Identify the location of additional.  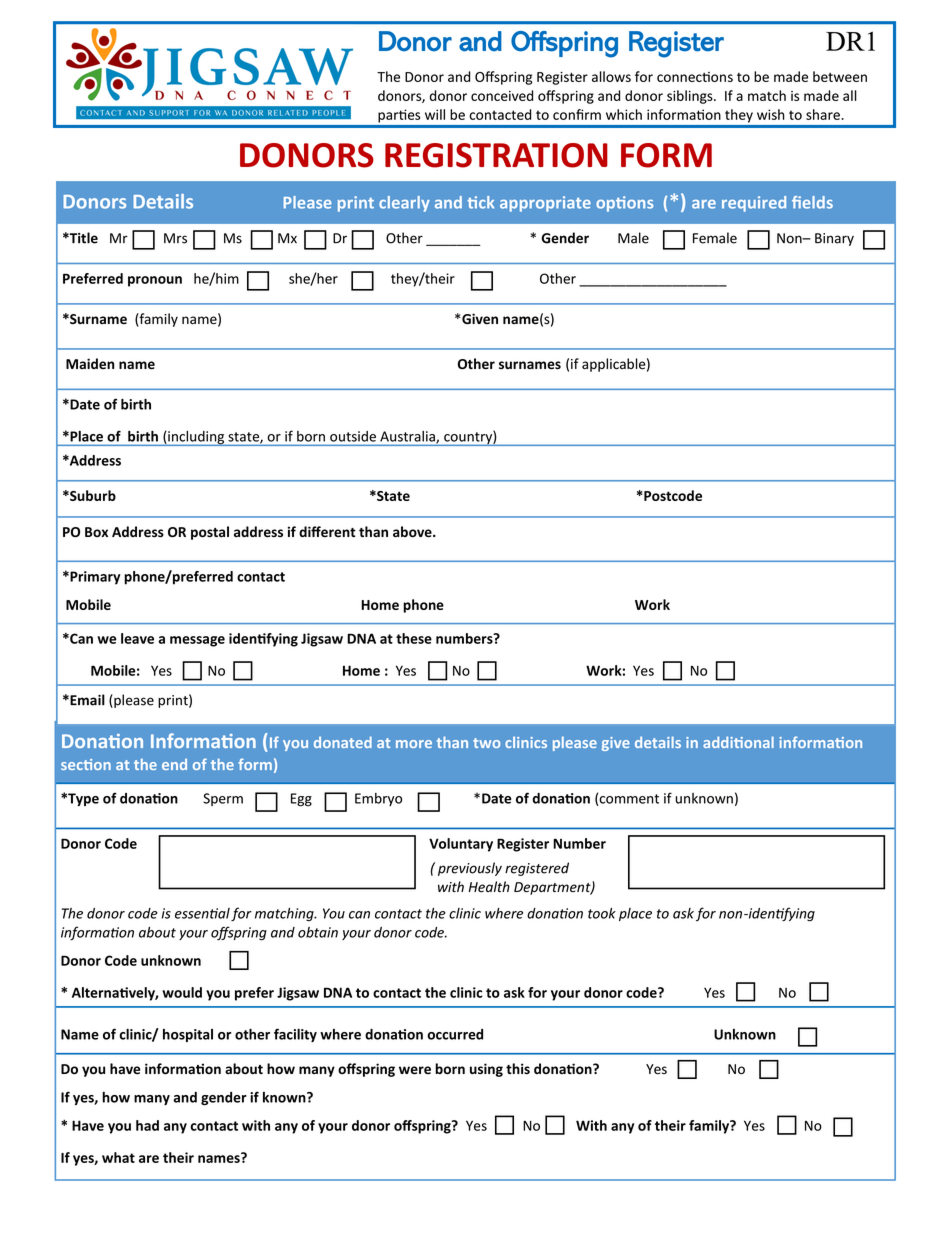
(738, 742).
